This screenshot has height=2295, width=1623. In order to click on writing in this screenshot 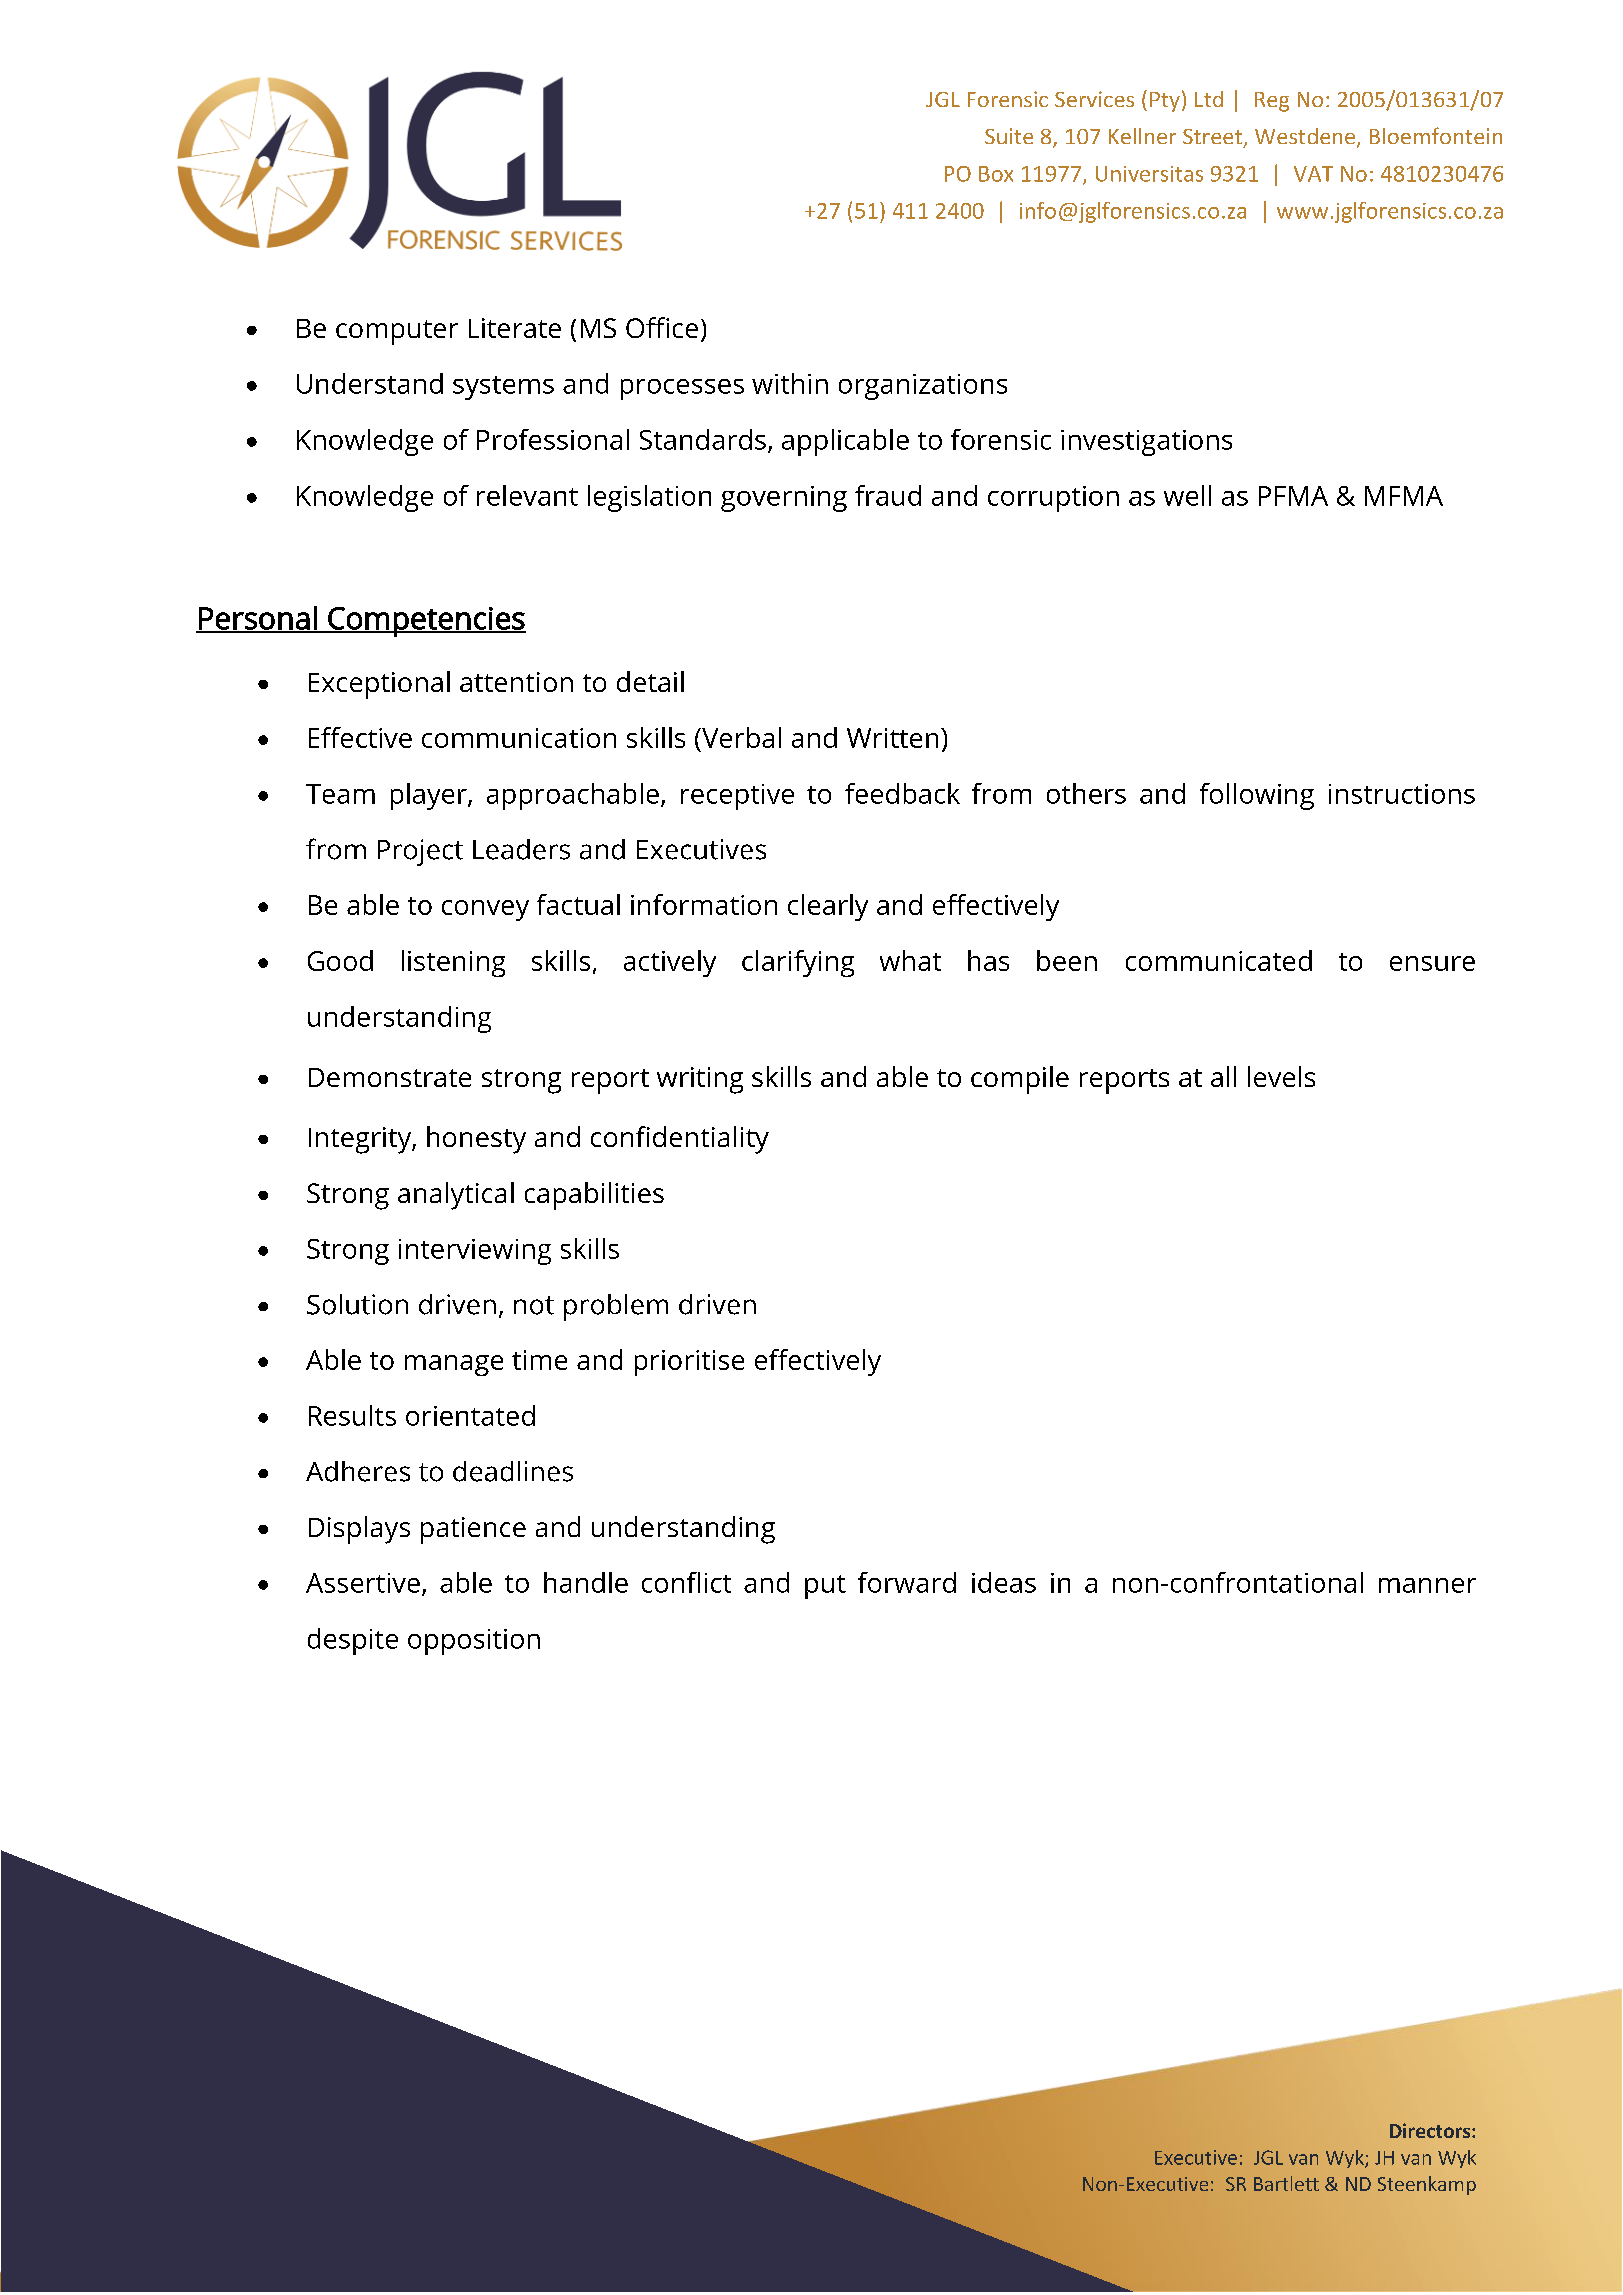, I will do `click(700, 1080)`.
